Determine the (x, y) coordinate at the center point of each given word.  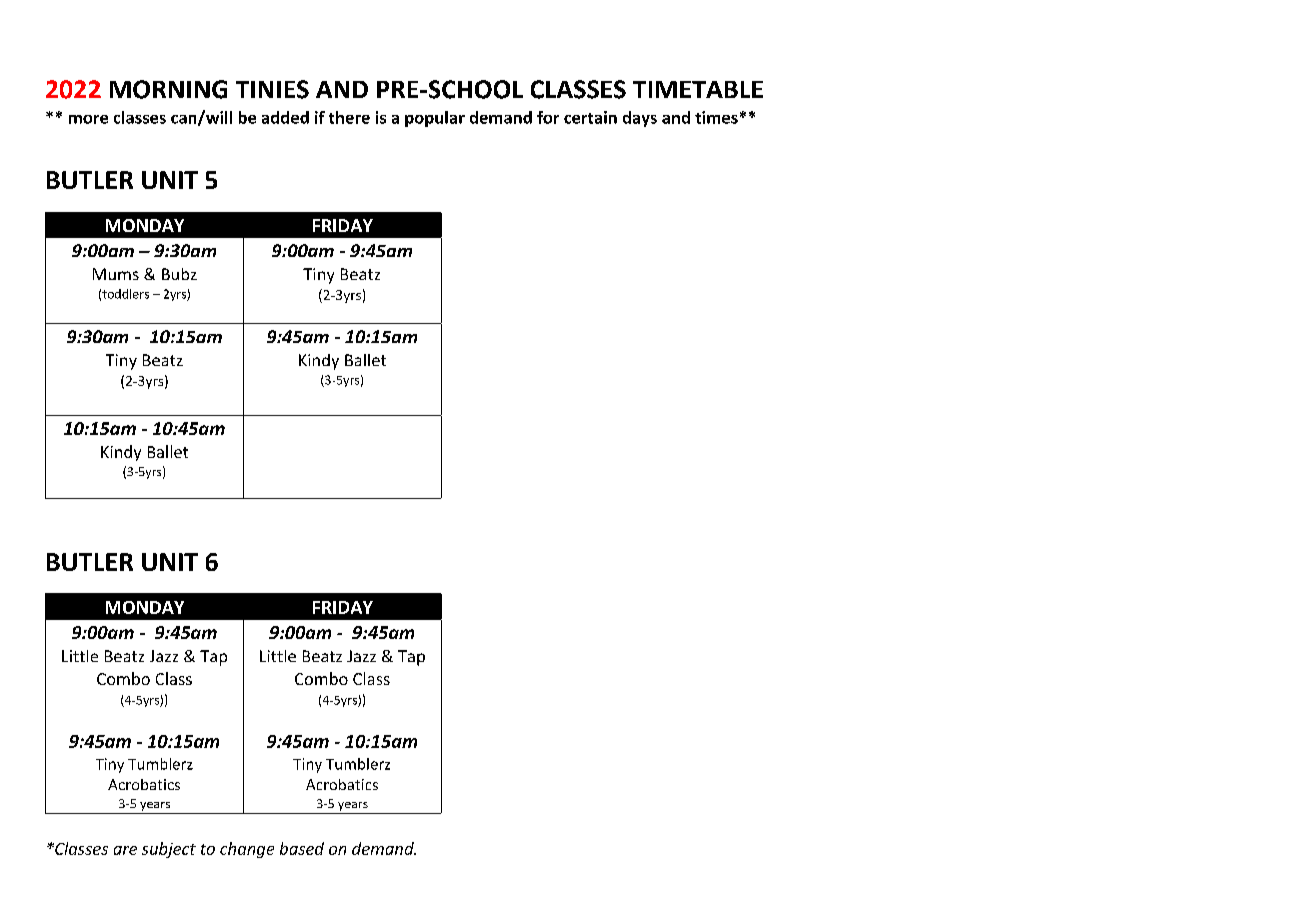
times (716, 117)
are (125, 850)
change (247, 850)
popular (435, 119)
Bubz (179, 274)
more (88, 119)
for (548, 117)
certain (590, 117)
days (640, 119)
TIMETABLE (698, 89)
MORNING (168, 89)
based (302, 848)
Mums (116, 274)
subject (169, 850)
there (349, 117)
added (285, 117)
